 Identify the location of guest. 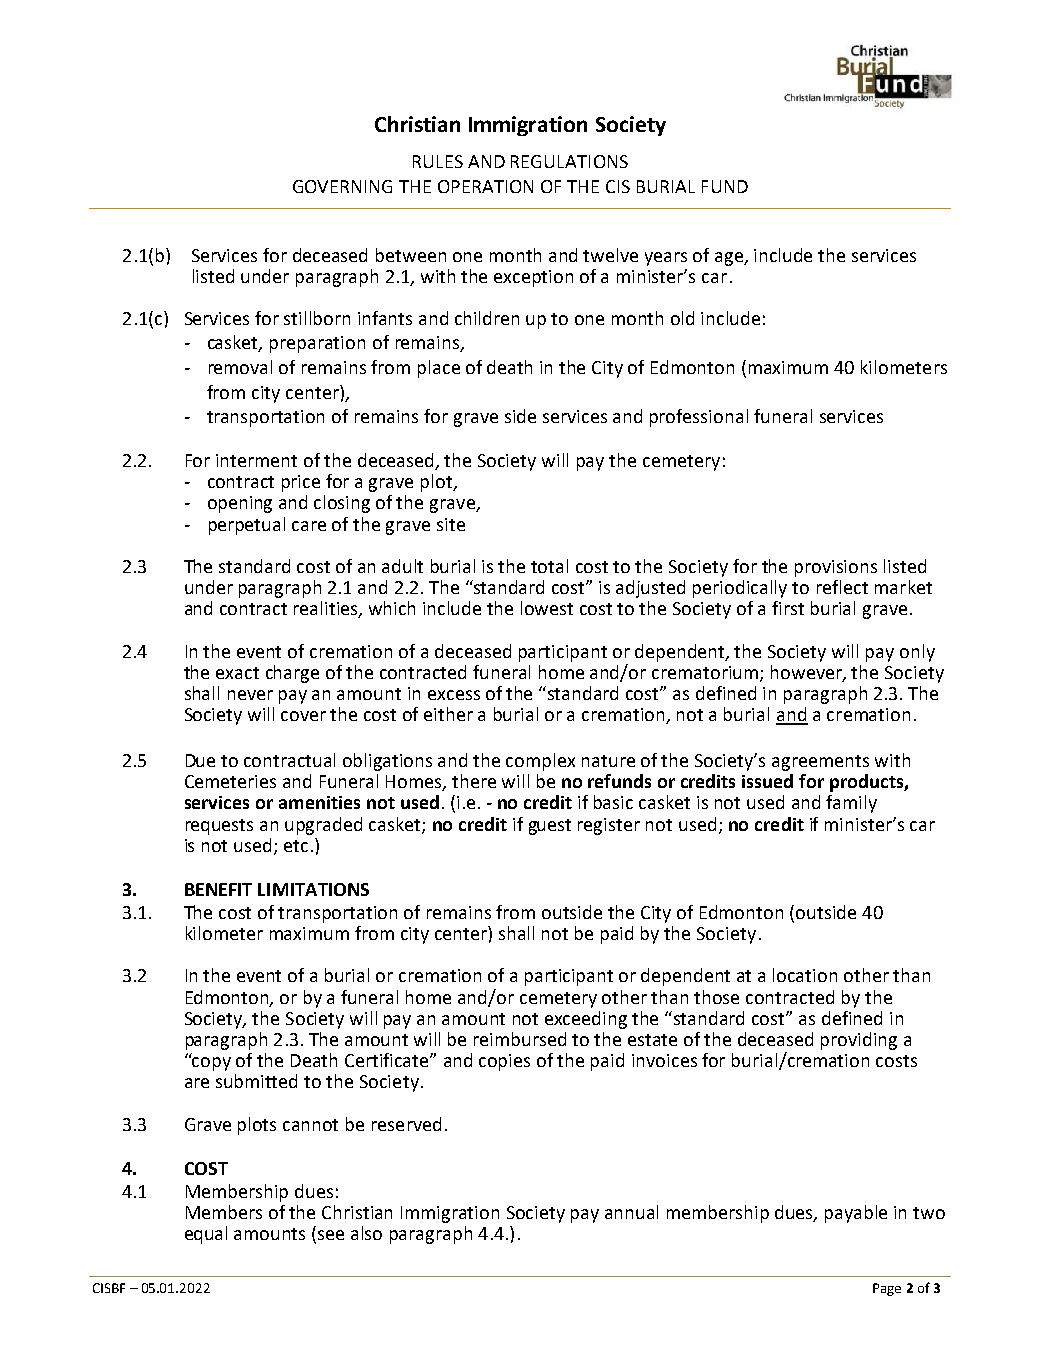
(550, 827).
